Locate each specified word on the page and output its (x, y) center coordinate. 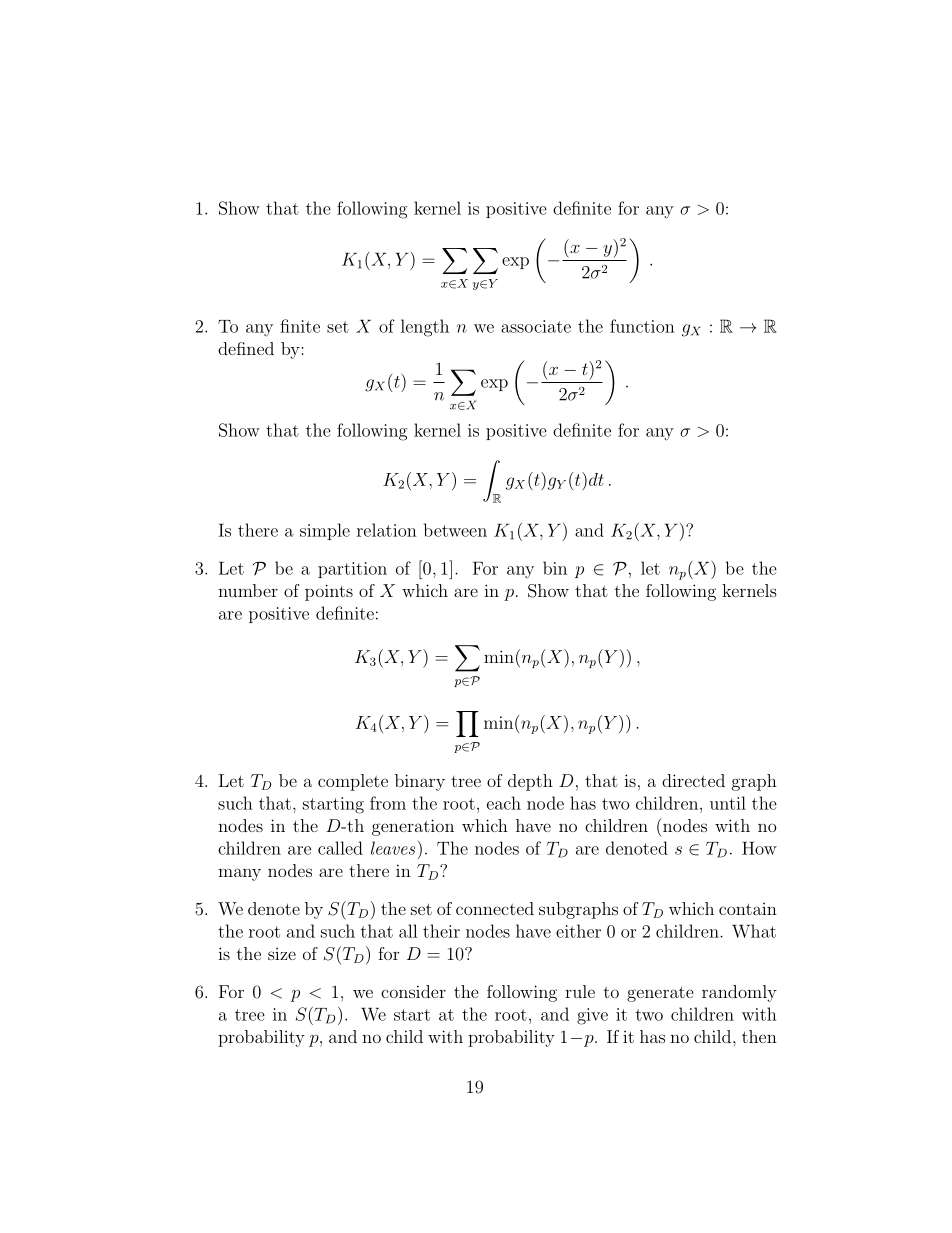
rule (580, 991)
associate (536, 326)
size (282, 954)
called (340, 848)
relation (387, 530)
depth (530, 782)
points (329, 592)
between (455, 530)
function (642, 326)
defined (246, 348)
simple (325, 531)
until (728, 803)
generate (660, 994)
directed (693, 780)
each (504, 803)
